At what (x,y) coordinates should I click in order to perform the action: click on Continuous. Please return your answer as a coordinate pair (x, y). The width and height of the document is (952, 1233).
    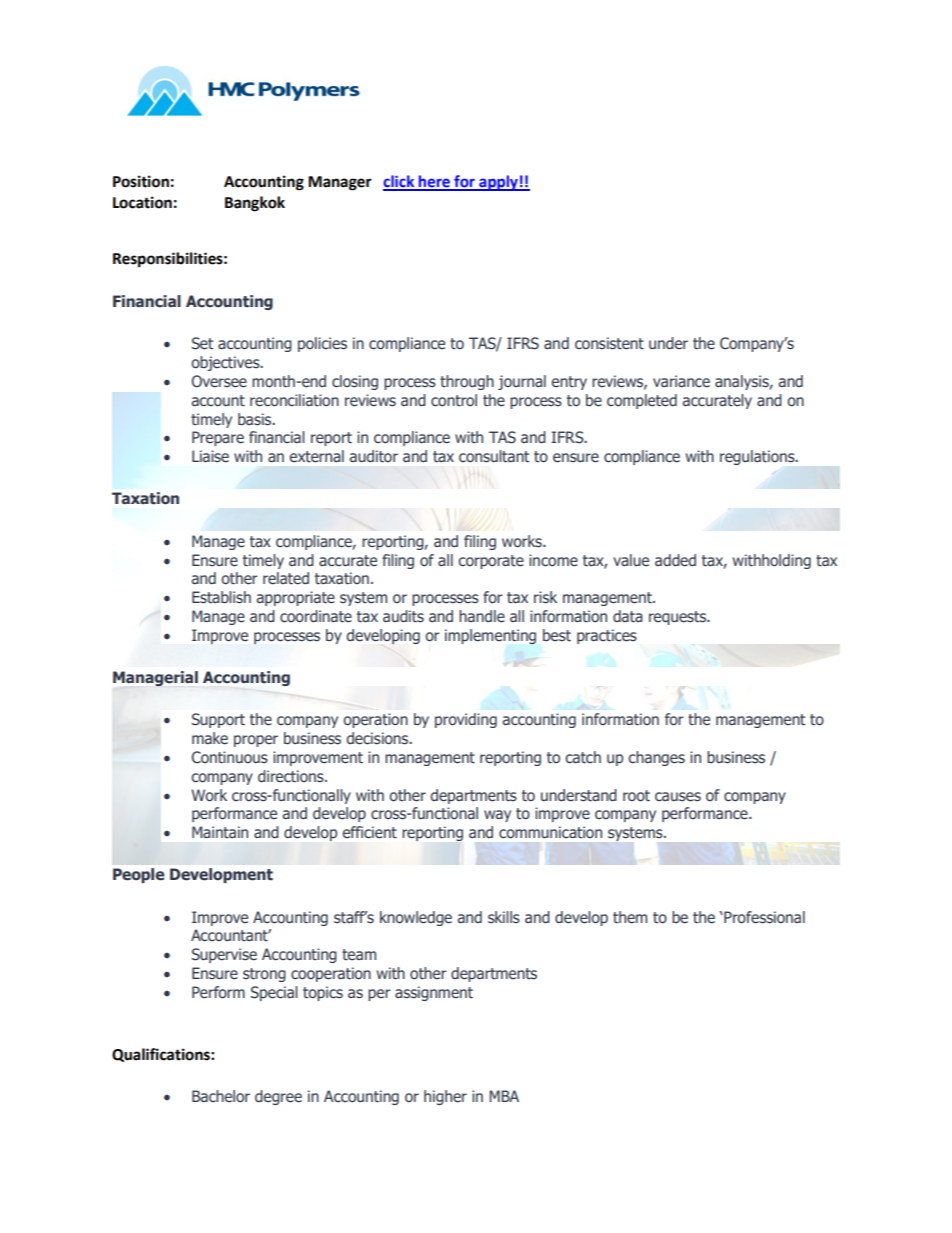
    Looking at the image, I should click on (230, 757).
